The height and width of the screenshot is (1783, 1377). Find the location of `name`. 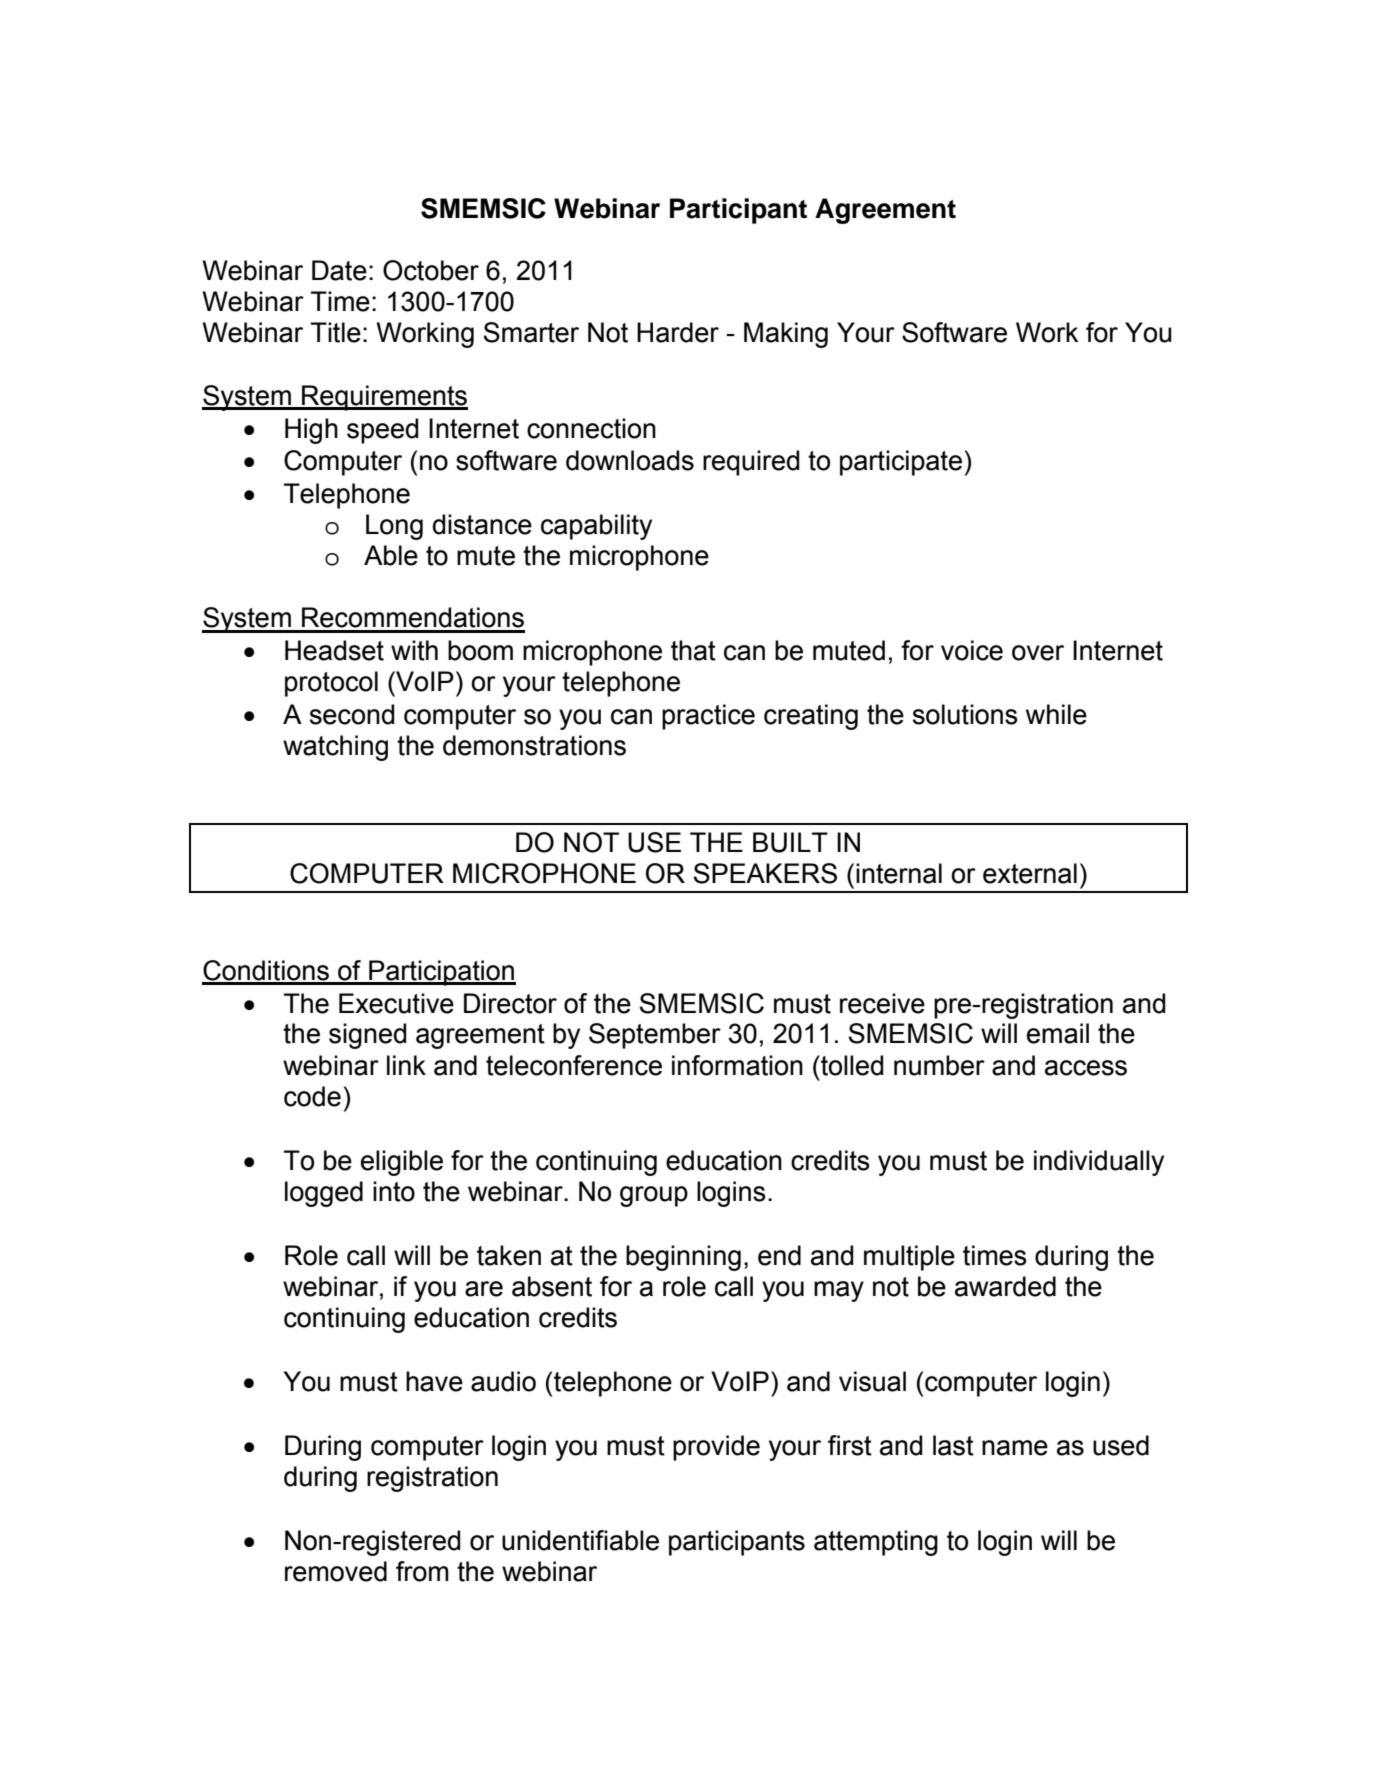

name is located at coordinates (1015, 1448).
